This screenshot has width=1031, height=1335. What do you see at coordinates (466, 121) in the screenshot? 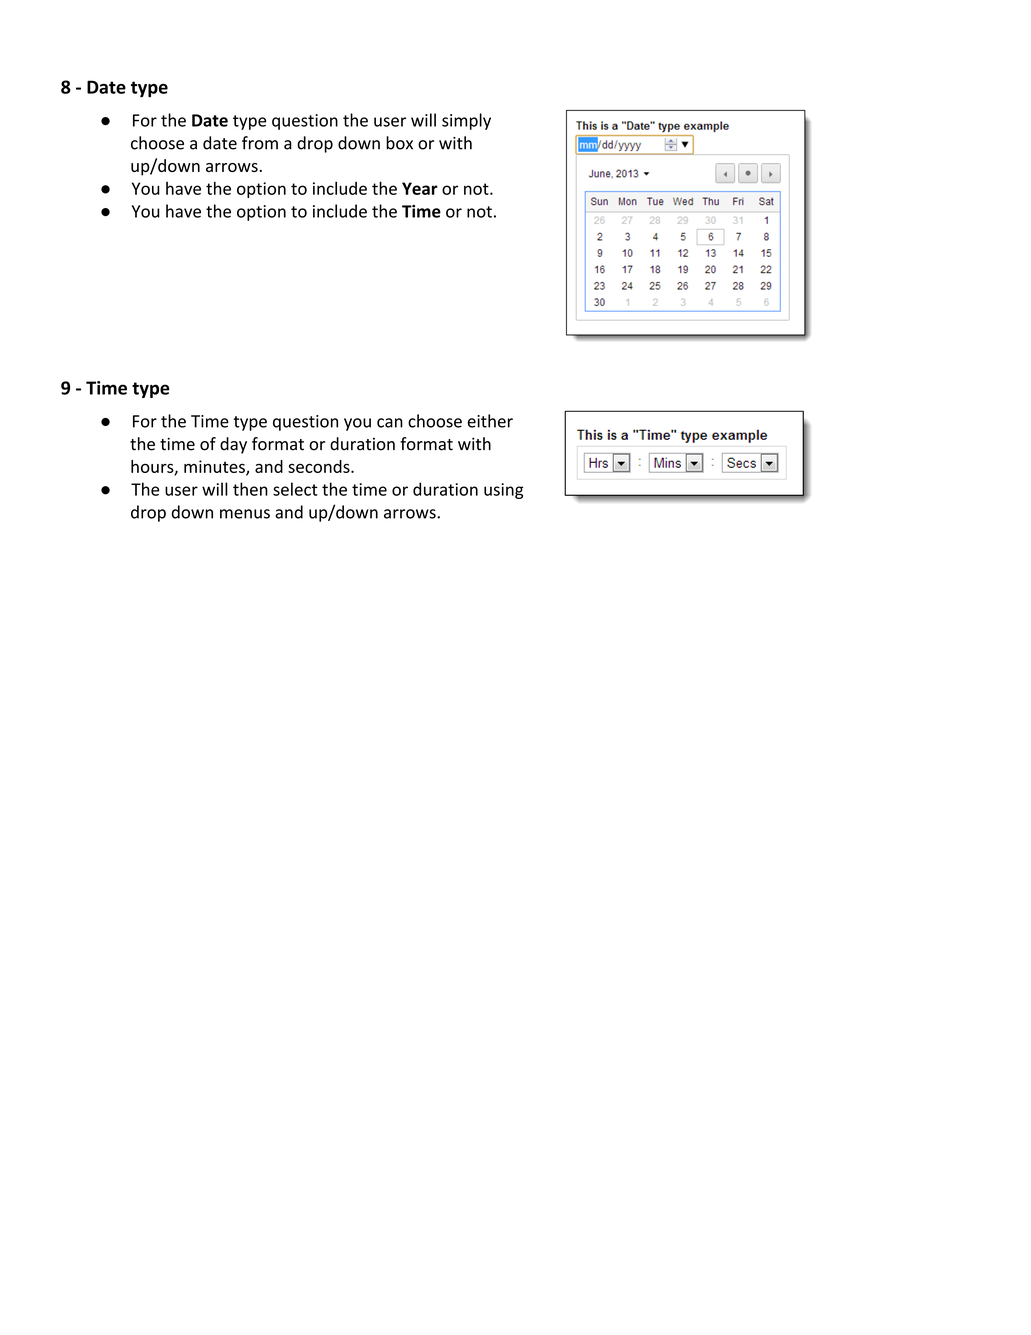
I see `simply` at bounding box center [466, 121].
